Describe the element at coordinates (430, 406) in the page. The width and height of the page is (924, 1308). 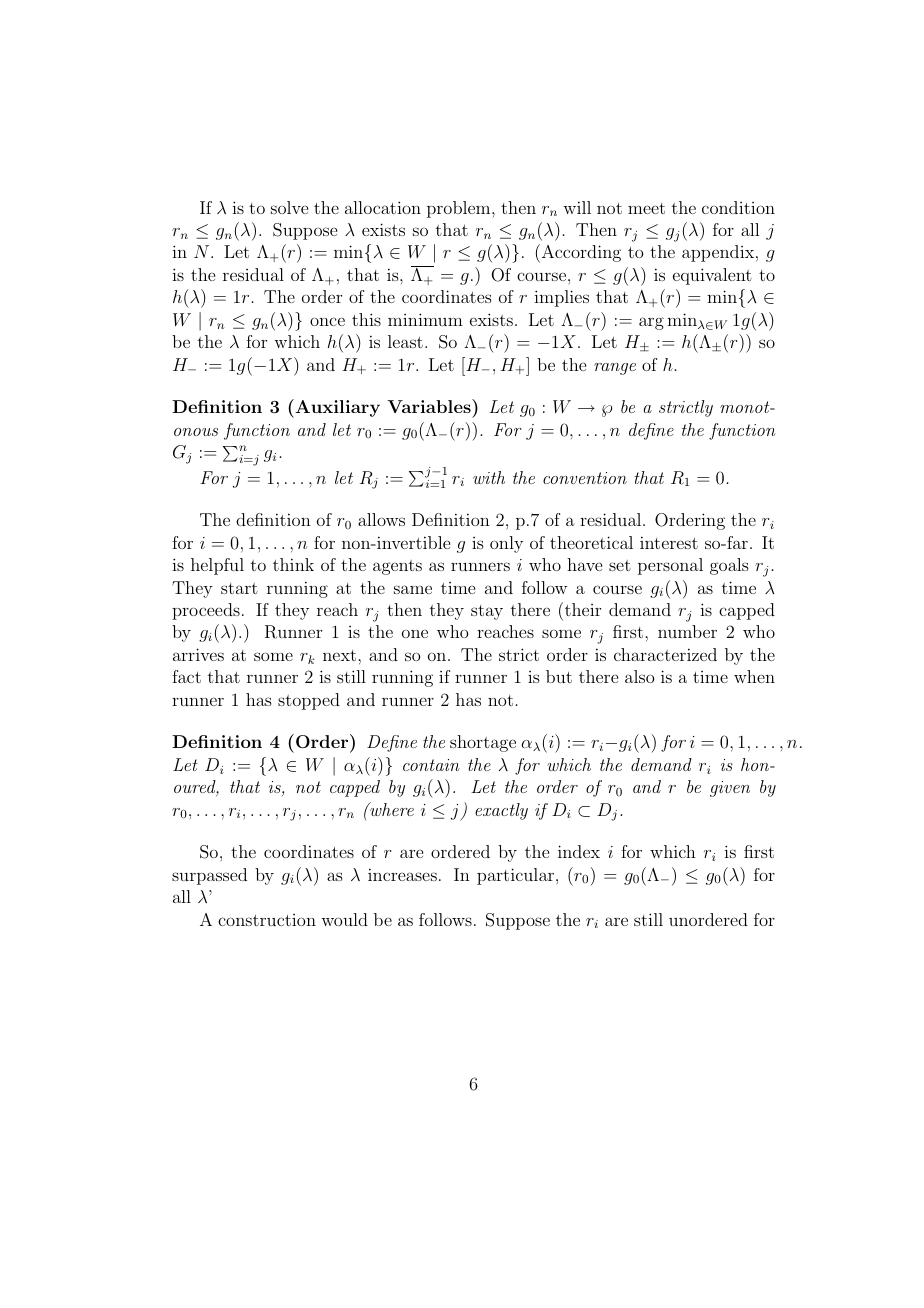
I see `Variables` at that location.
